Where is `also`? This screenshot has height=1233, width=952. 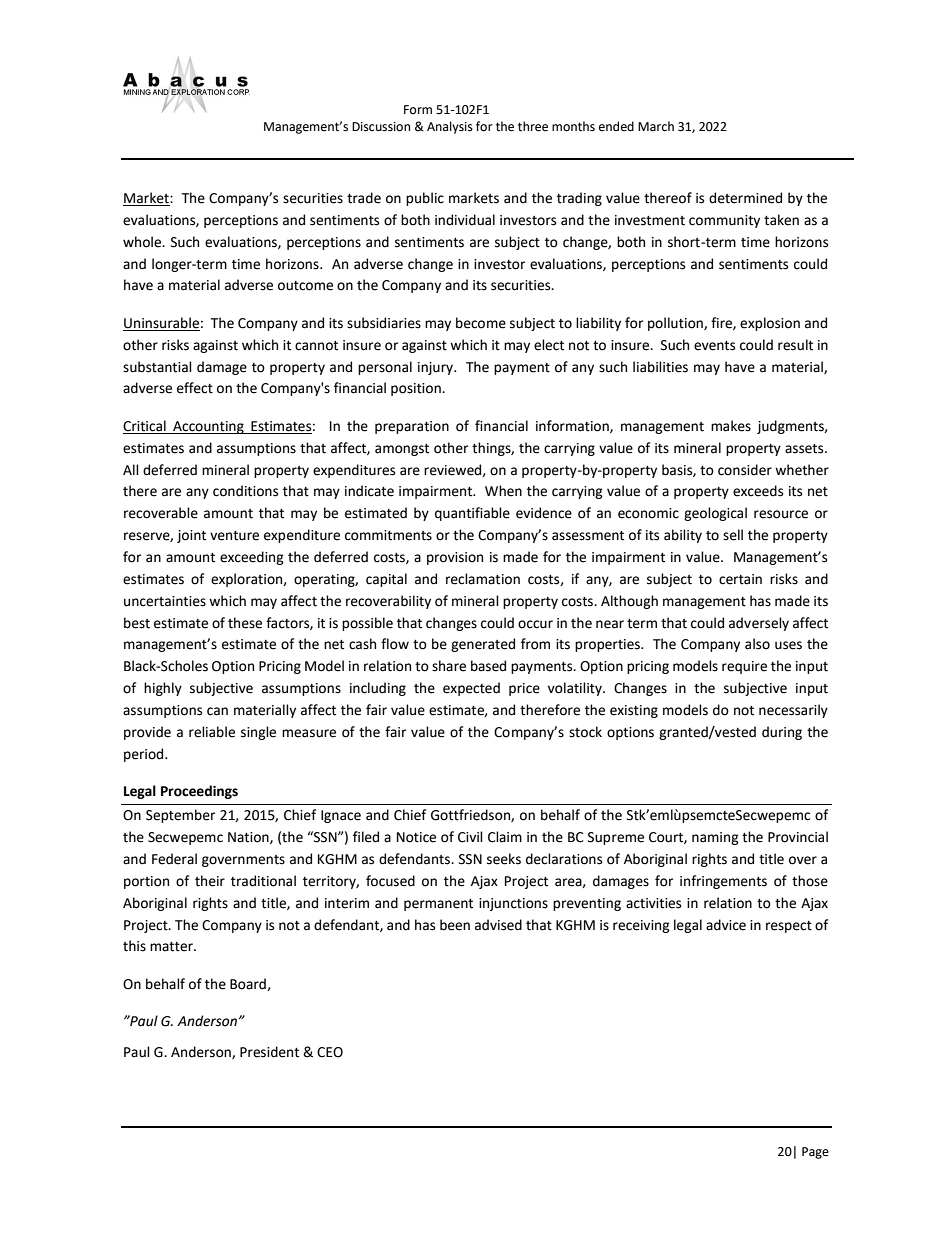 also is located at coordinates (757, 644).
